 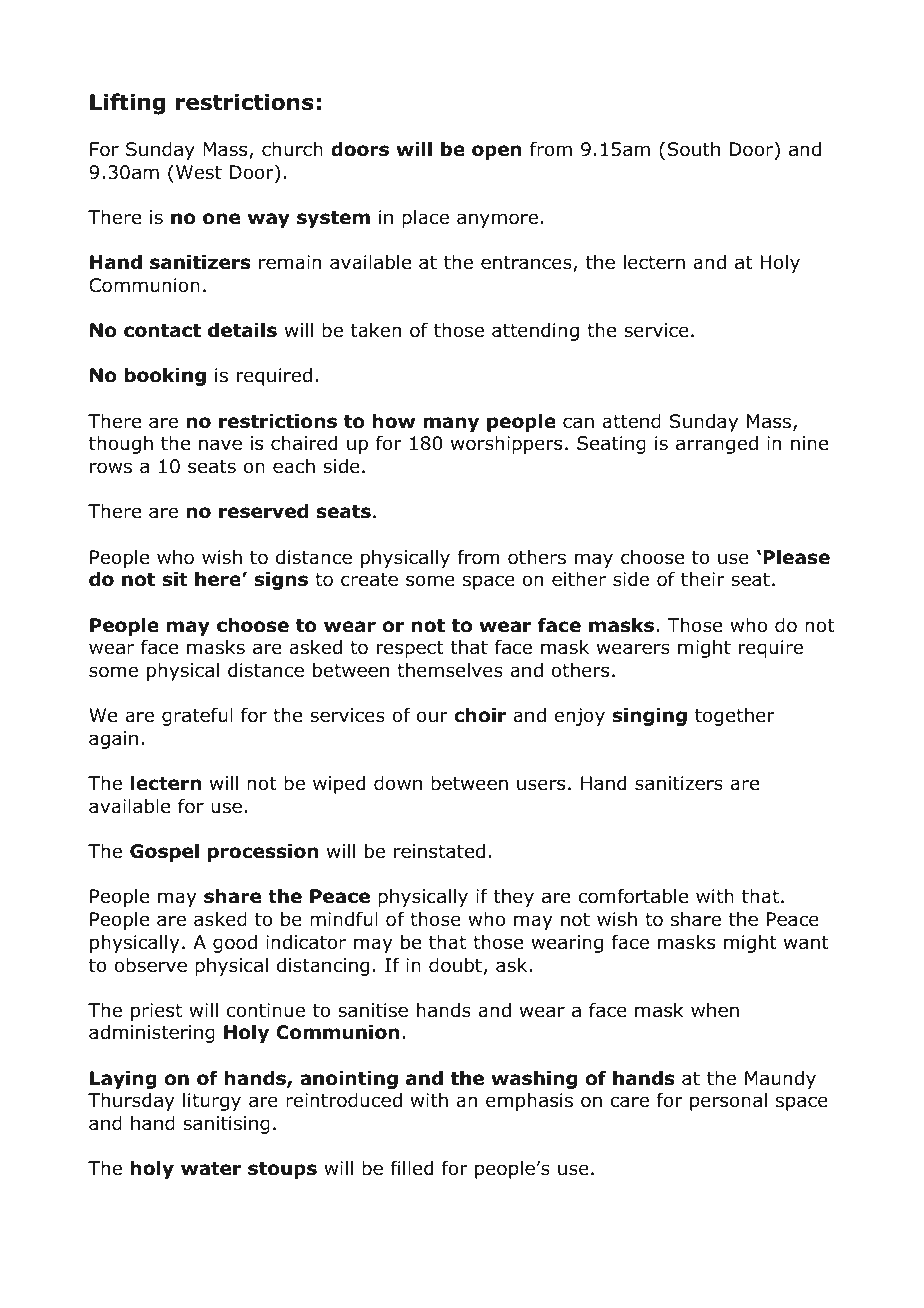 What do you see at coordinates (174, 579) in the screenshot?
I see `sit` at bounding box center [174, 579].
